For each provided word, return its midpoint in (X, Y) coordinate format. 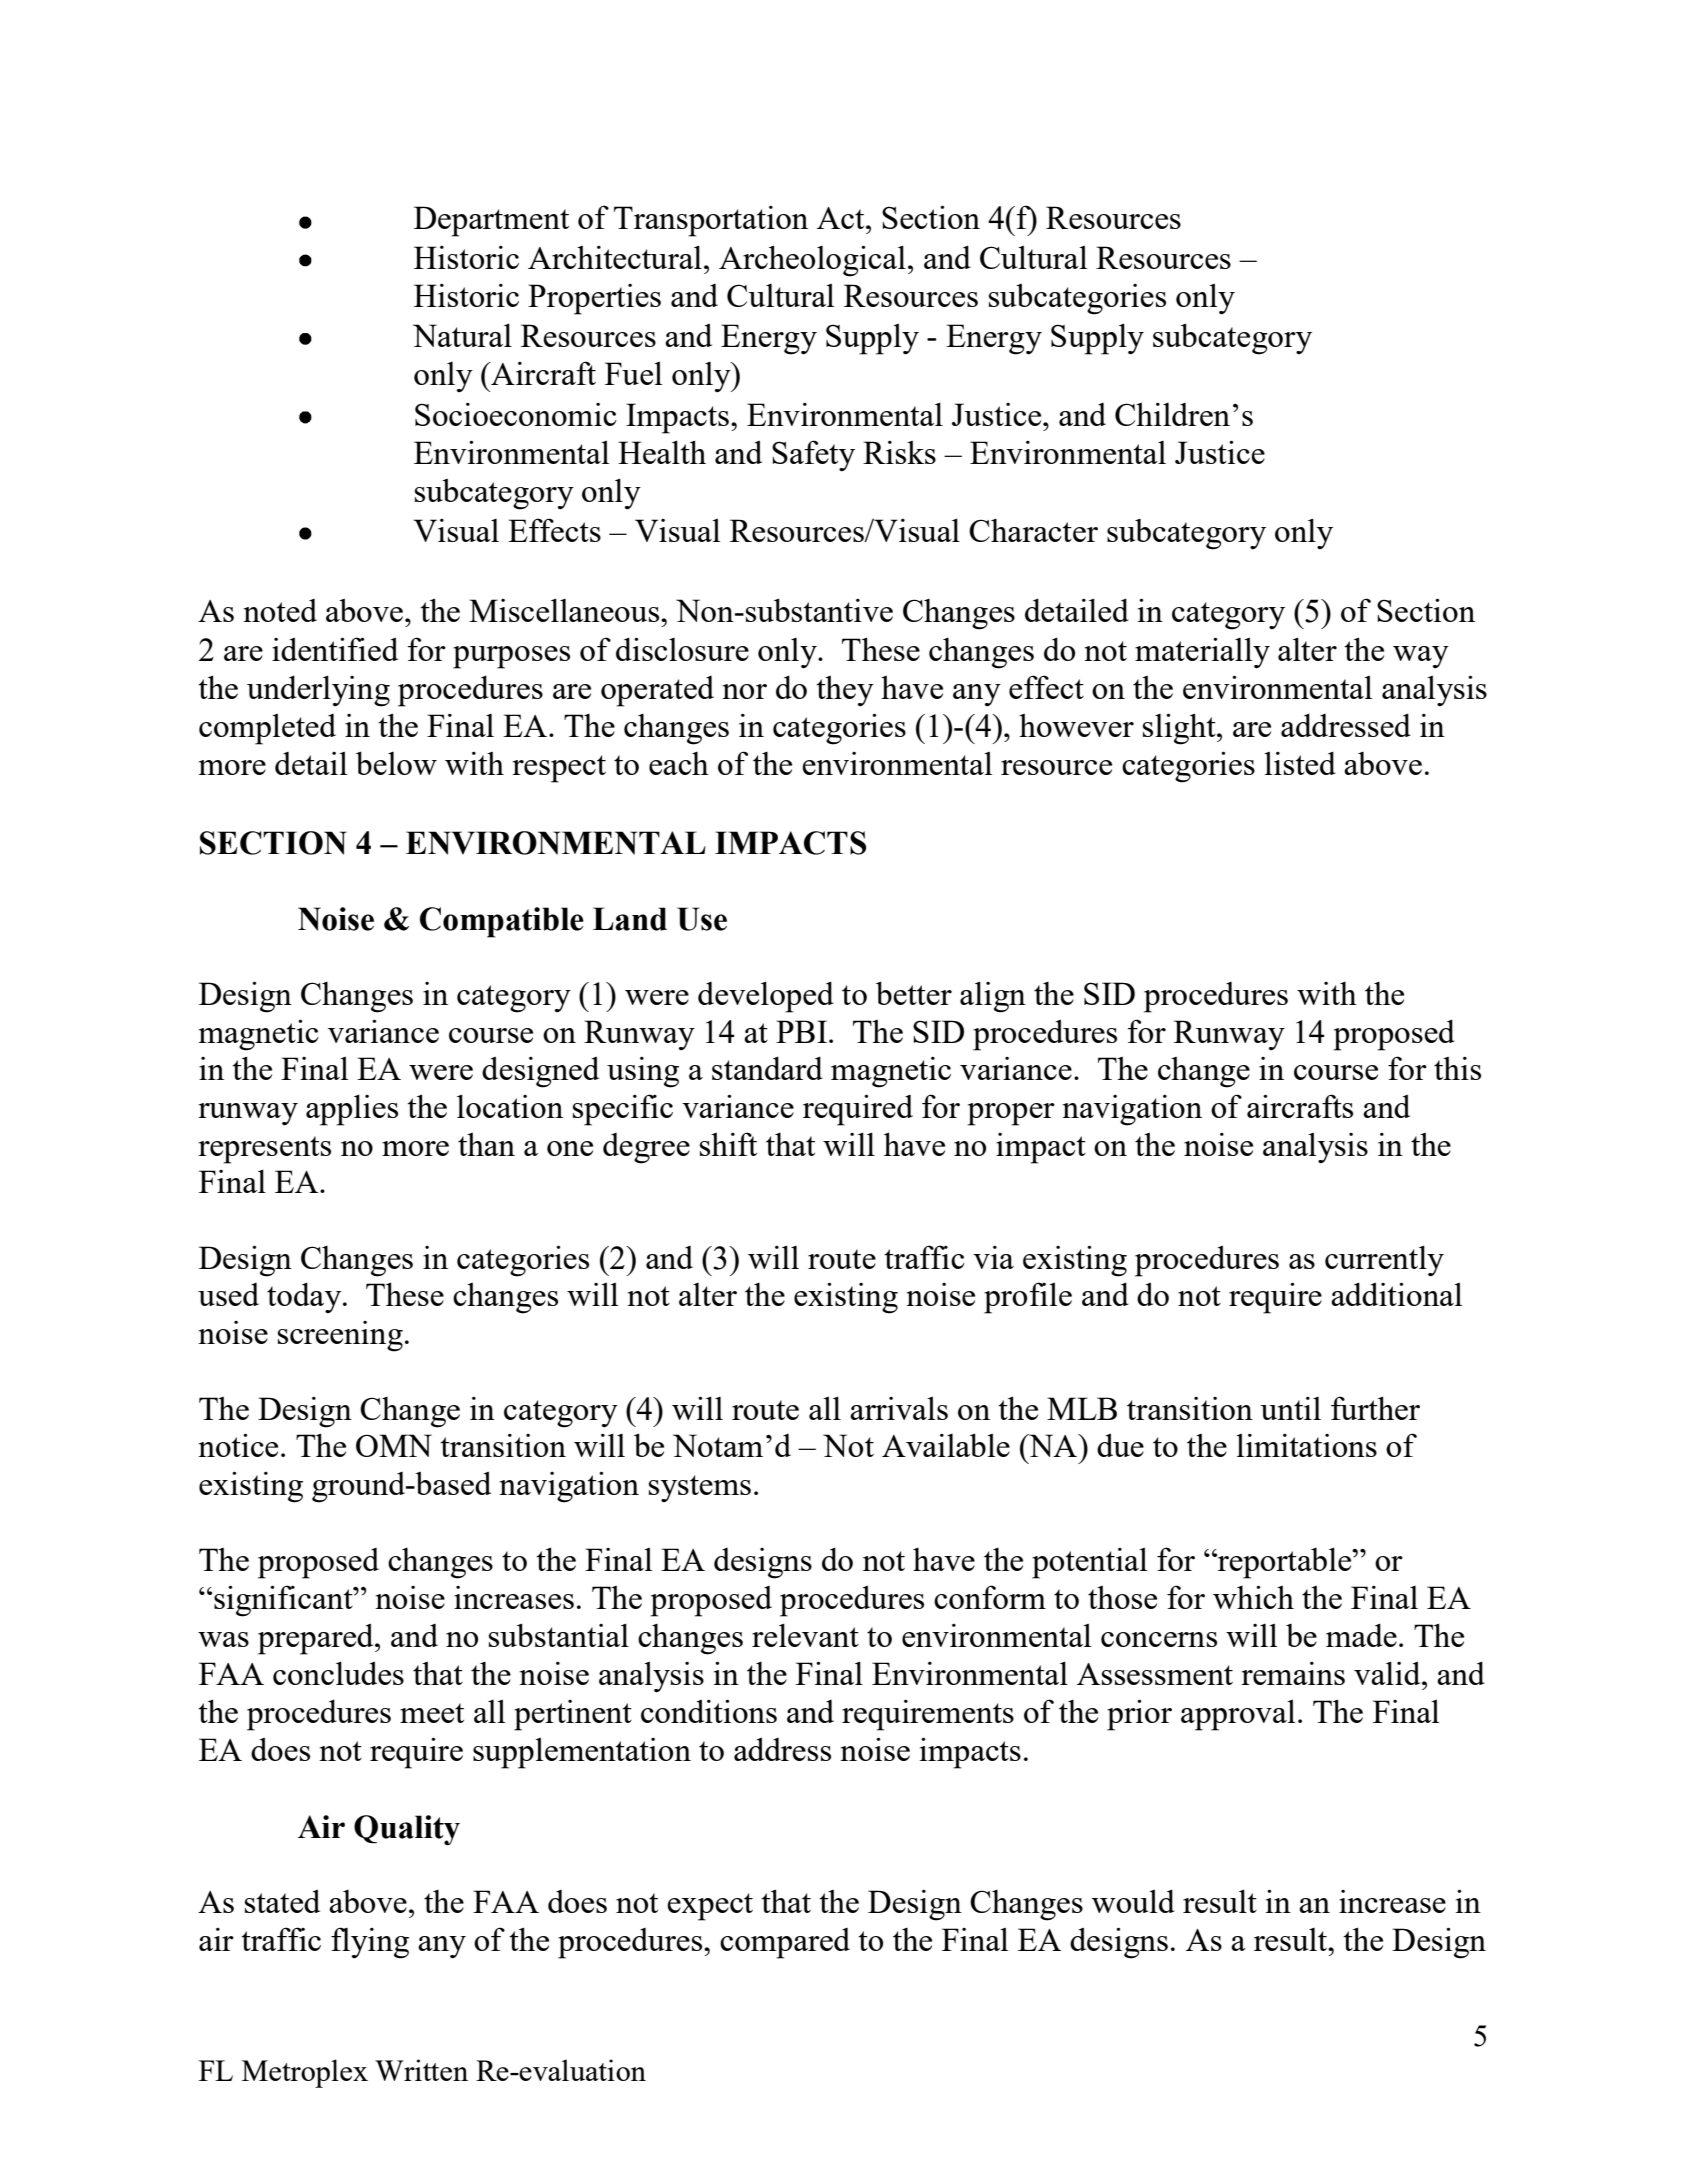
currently (1384, 1261)
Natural (462, 335)
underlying (318, 691)
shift (728, 1144)
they (845, 691)
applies (352, 1110)
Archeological (812, 261)
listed (1300, 763)
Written (421, 2070)
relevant (805, 1635)
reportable (1285, 1563)
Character (1033, 530)
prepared (317, 1639)
